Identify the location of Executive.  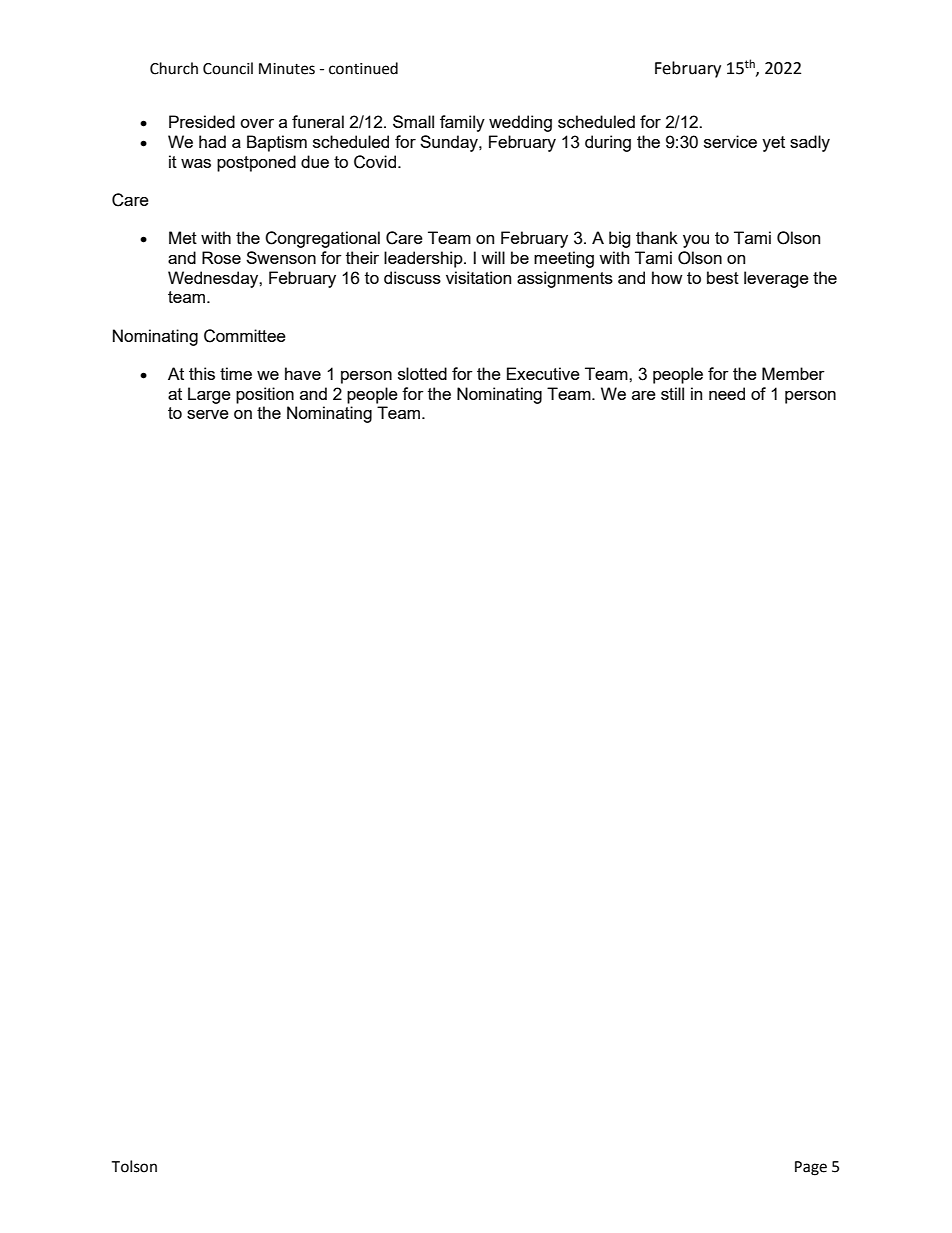
(543, 373).
